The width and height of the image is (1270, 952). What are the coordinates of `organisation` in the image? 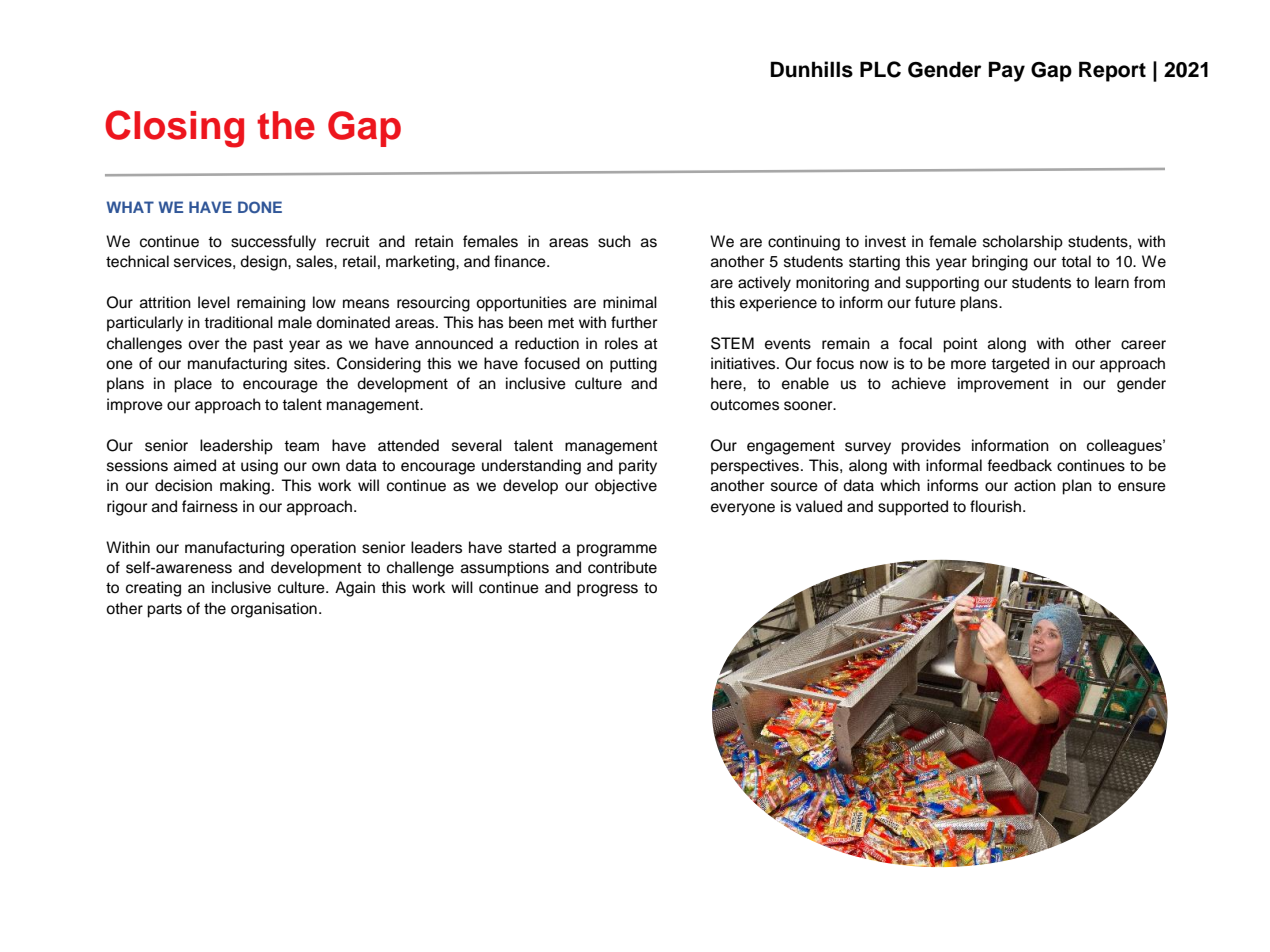 It's located at (274, 610).
